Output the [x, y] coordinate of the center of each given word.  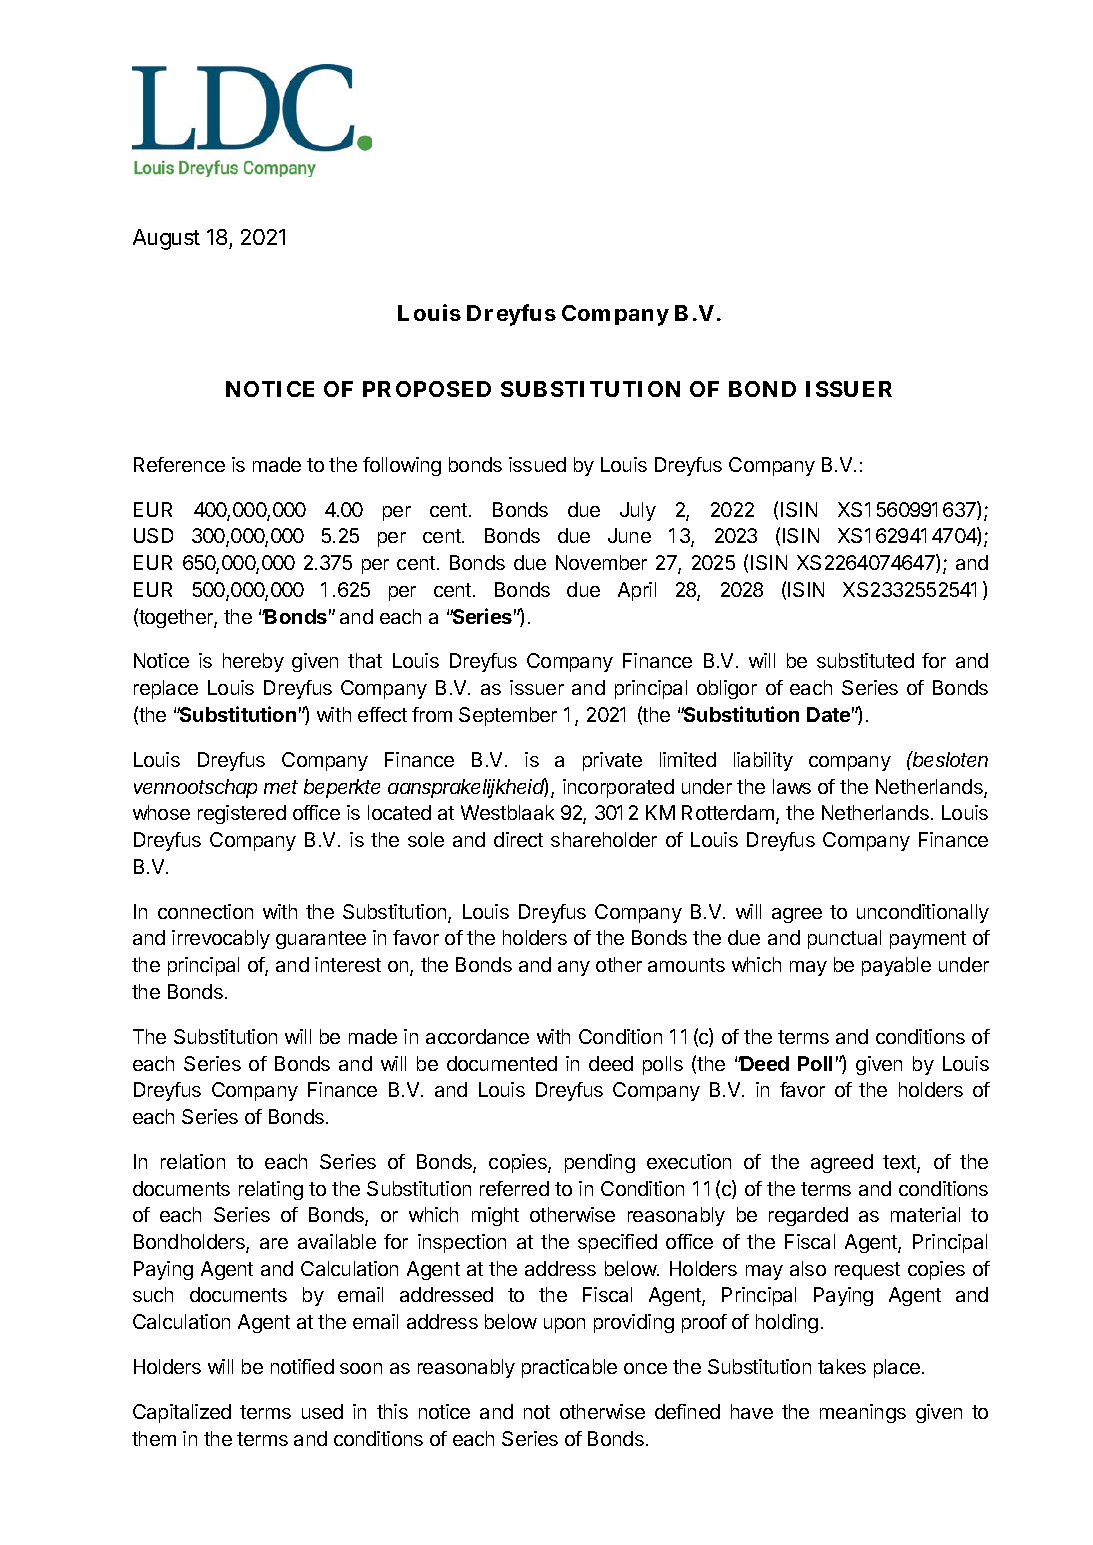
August [166, 239]
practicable [569, 1368]
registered [242, 814]
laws [792, 786]
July [638, 511]
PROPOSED [427, 389]
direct [518, 839]
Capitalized [182, 1413]
